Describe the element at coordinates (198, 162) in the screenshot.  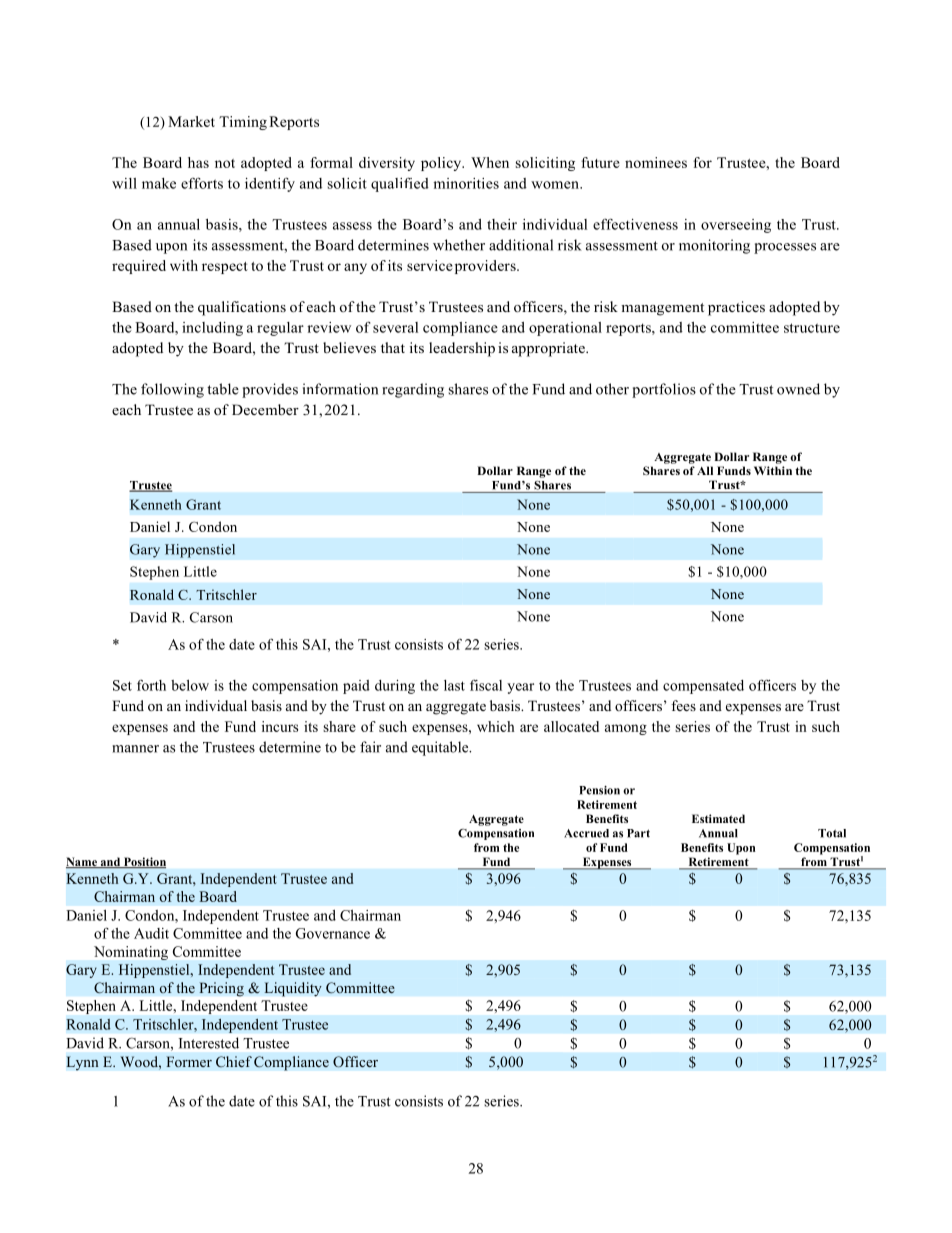
I see `has` at that location.
